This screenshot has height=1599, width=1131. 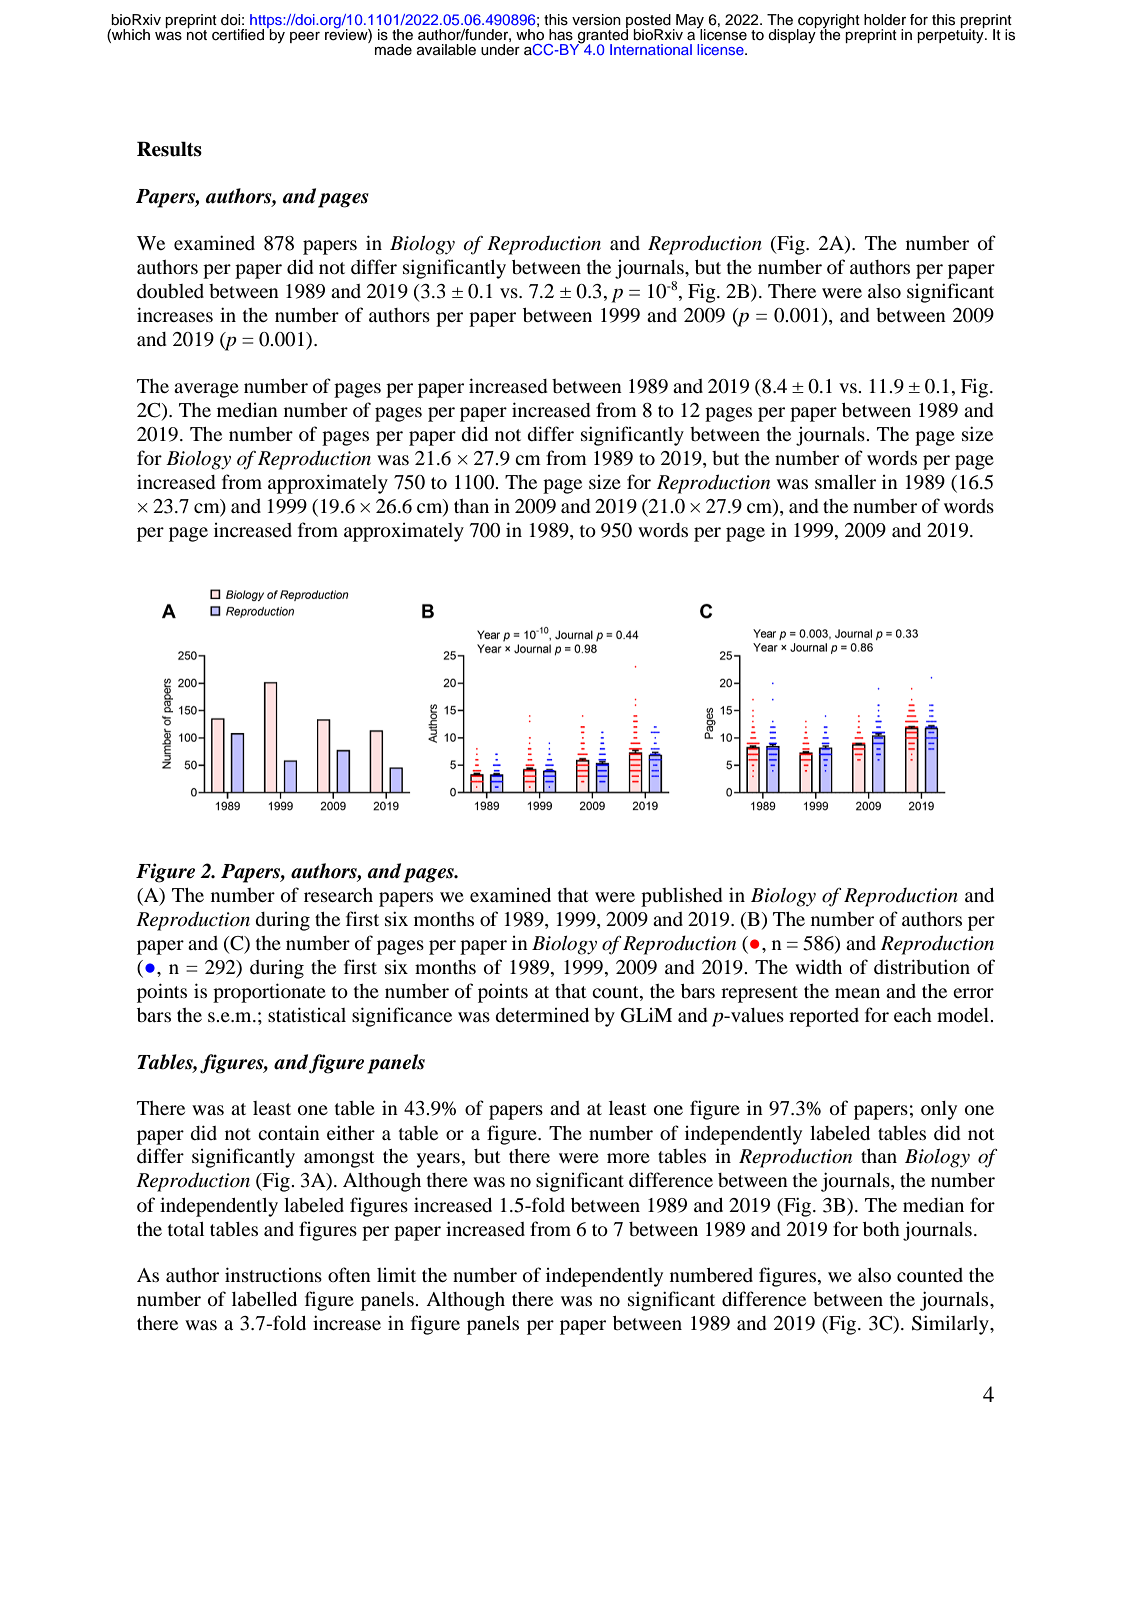 What do you see at coordinates (885, 20) in the screenshot?
I see `holder` at bounding box center [885, 20].
